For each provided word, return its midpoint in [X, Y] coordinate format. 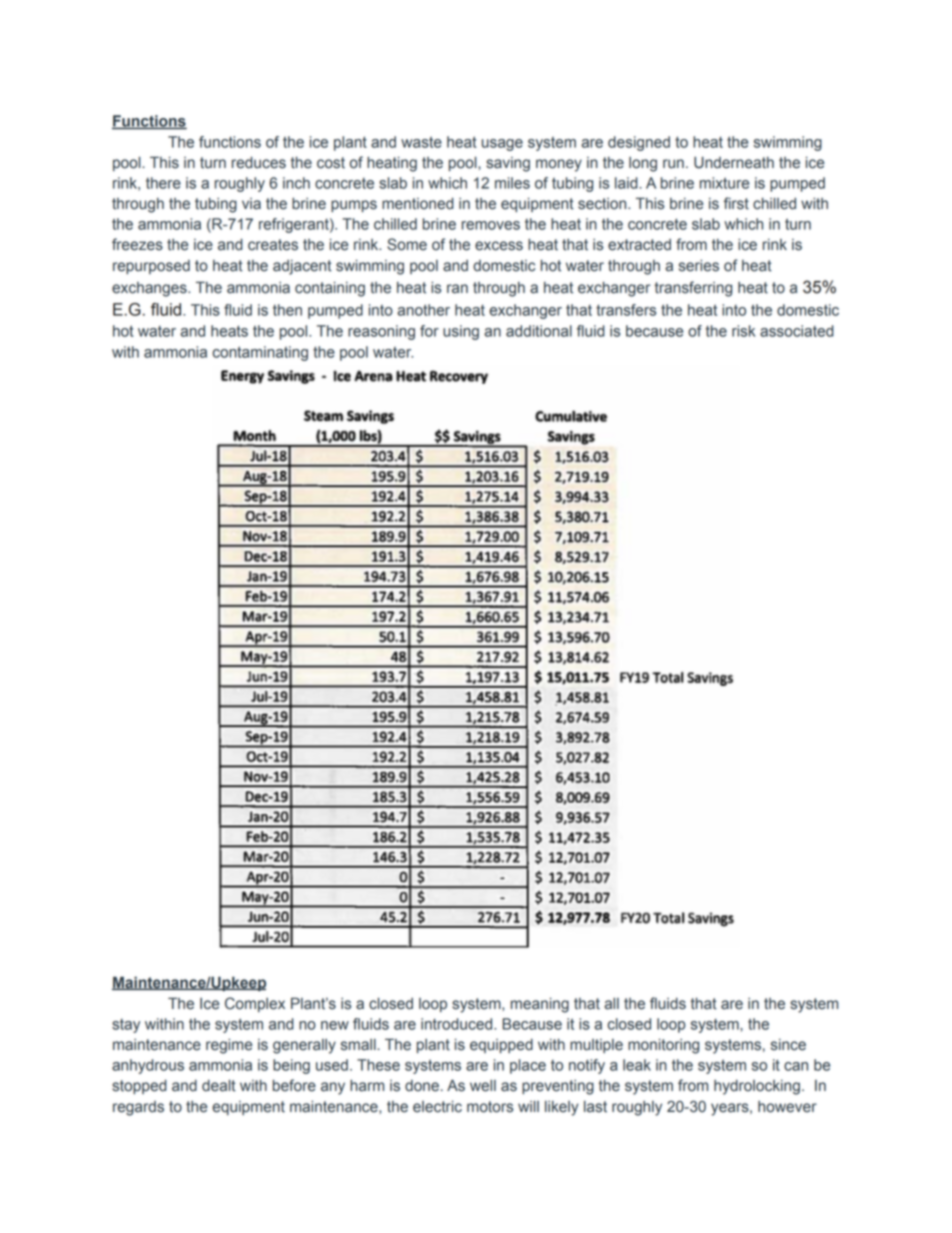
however [787, 1107]
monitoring [663, 1046]
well [483, 1086]
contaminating [260, 353]
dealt [219, 1086]
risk [743, 331]
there [163, 183]
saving [508, 164]
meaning [540, 1005]
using [461, 332]
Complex [255, 1004]
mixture [724, 183]
